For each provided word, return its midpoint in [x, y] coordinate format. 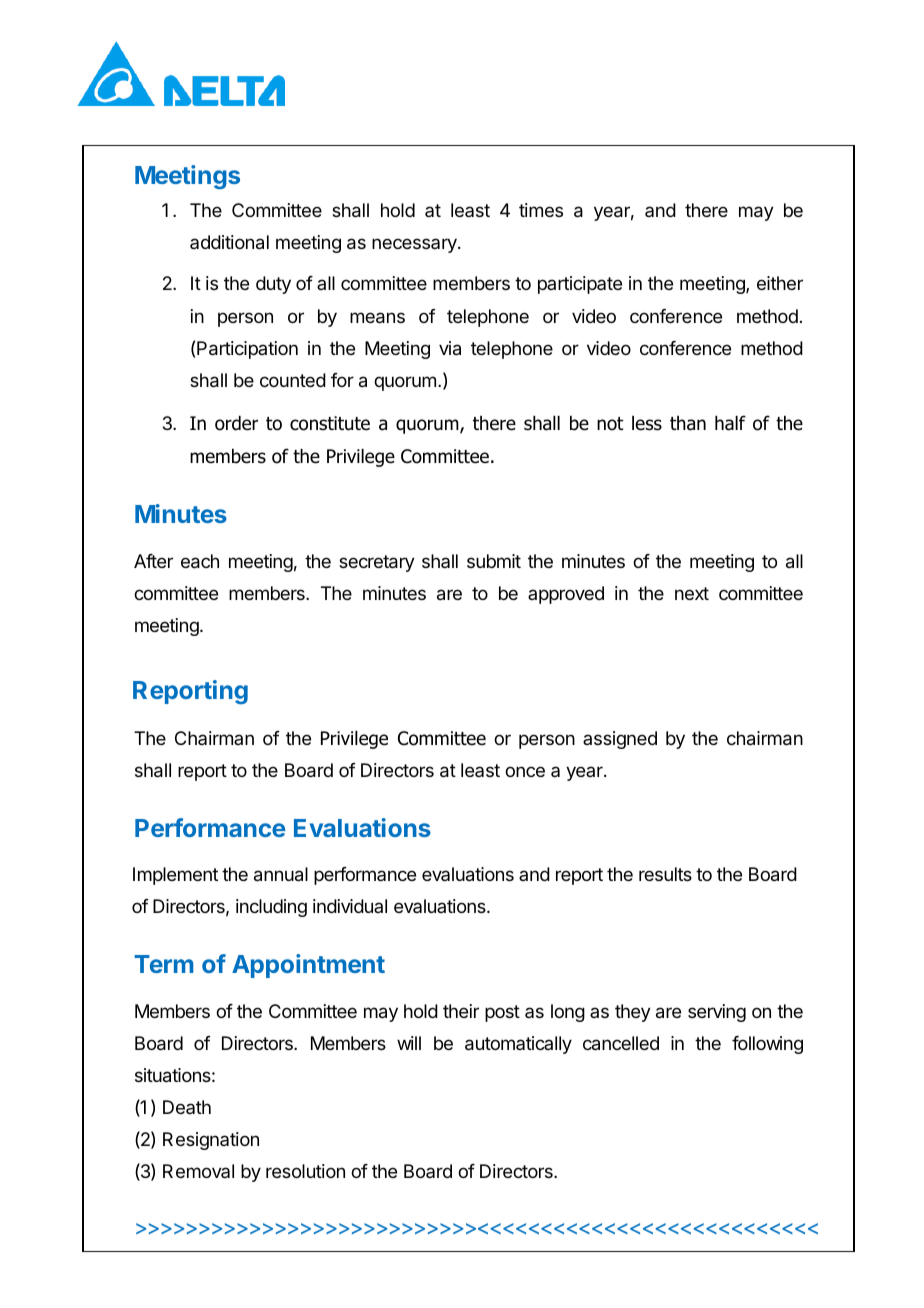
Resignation [211, 1141]
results [665, 874]
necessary [415, 245]
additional [229, 242]
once [525, 771]
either [780, 283]
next [692, 593]
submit [494, 561]
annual [281, 874]
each [200, 561]
